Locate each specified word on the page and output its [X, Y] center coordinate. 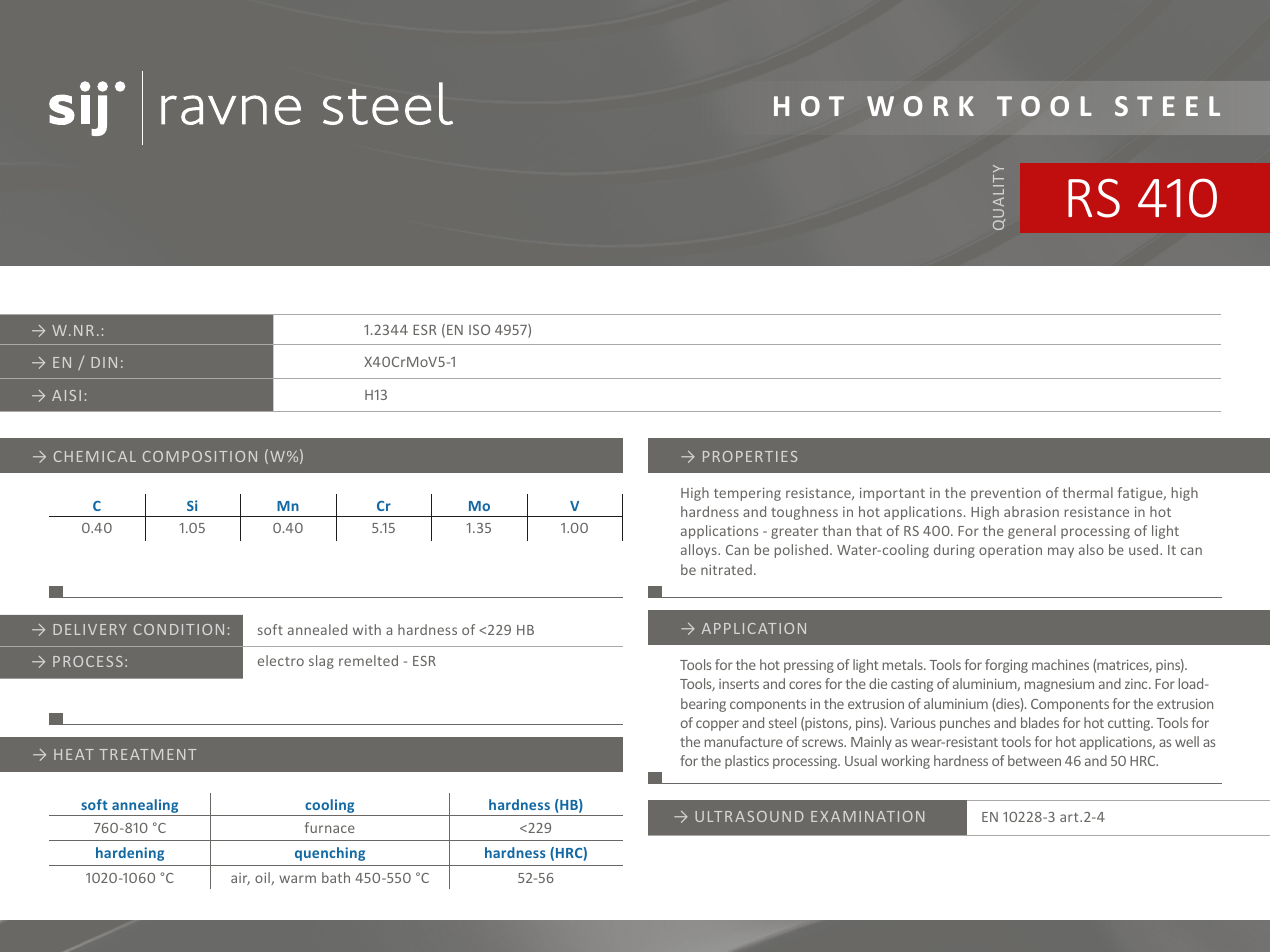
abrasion [1031, 511]
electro [281, 660]
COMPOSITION [200, 456]
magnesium [1059, 685]
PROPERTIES [750, 456]
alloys [700, 551]
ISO [479, 329]
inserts [739, 684]
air [240, 879]
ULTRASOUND [749, 816]
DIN [104, 362]
